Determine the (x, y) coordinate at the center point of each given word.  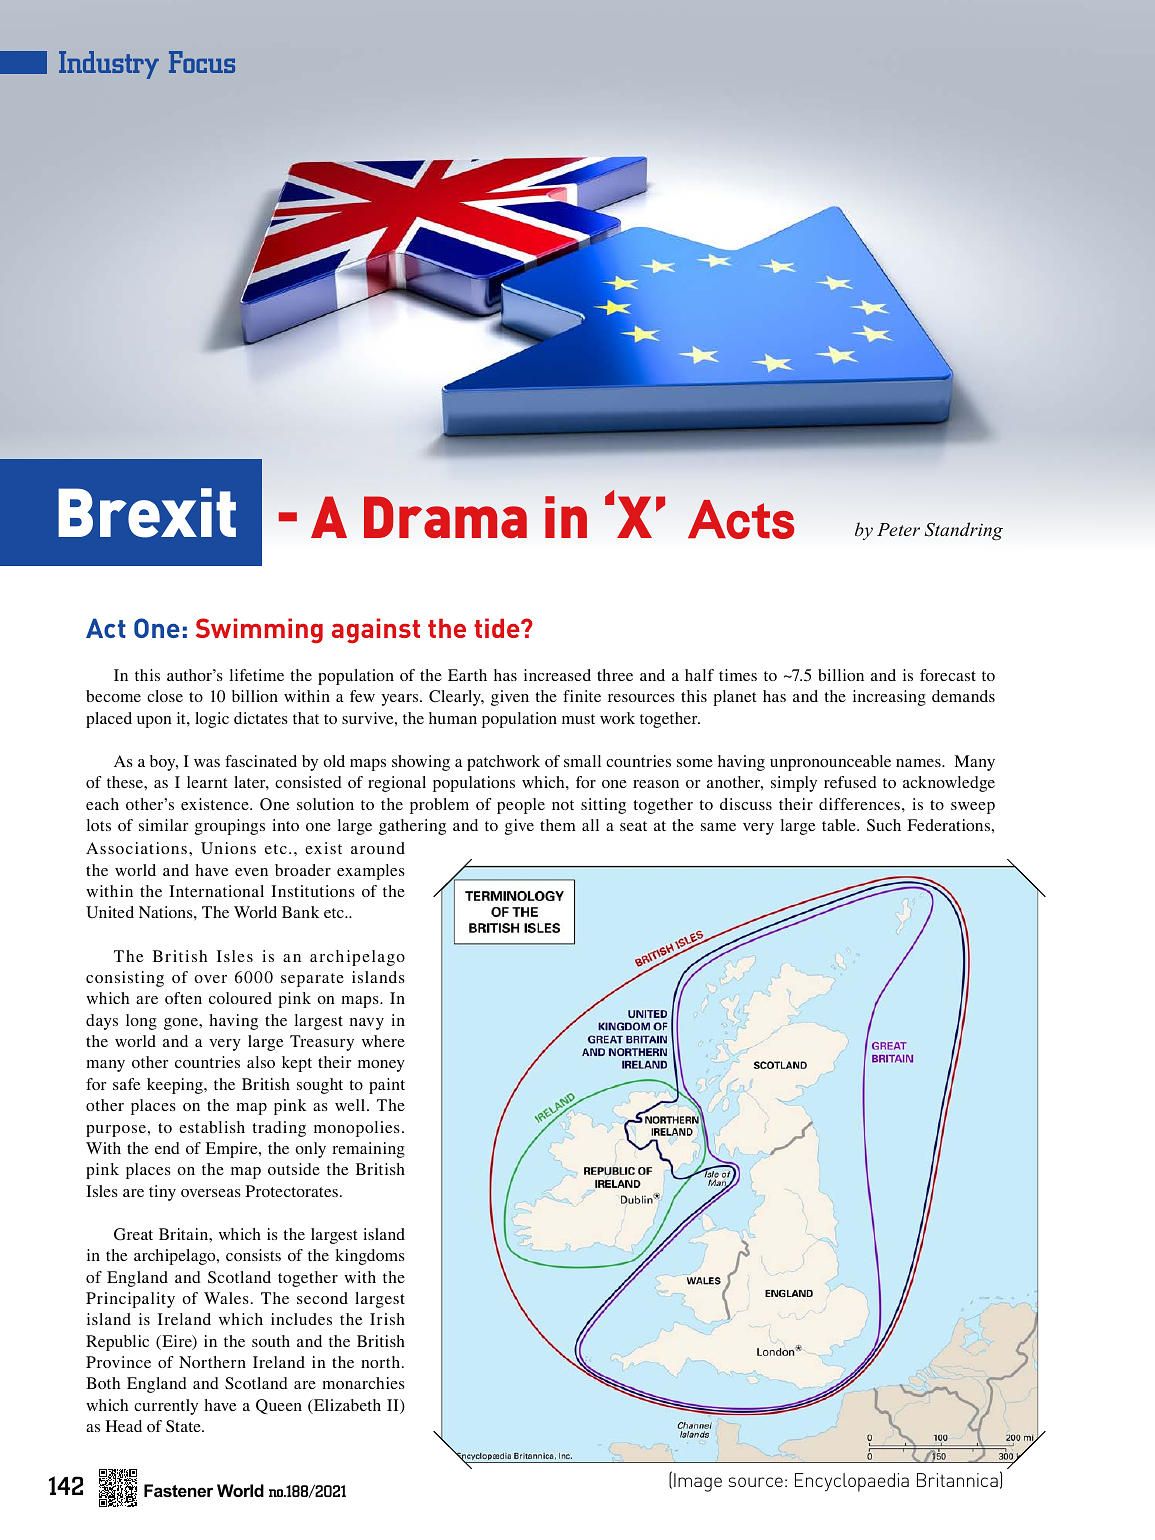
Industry (109, 65)
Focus (202, 62)
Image (698, 1482)
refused (850, 782)
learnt (207, 782)
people (521, 806)
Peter (898, 529)
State (184, 1426)
